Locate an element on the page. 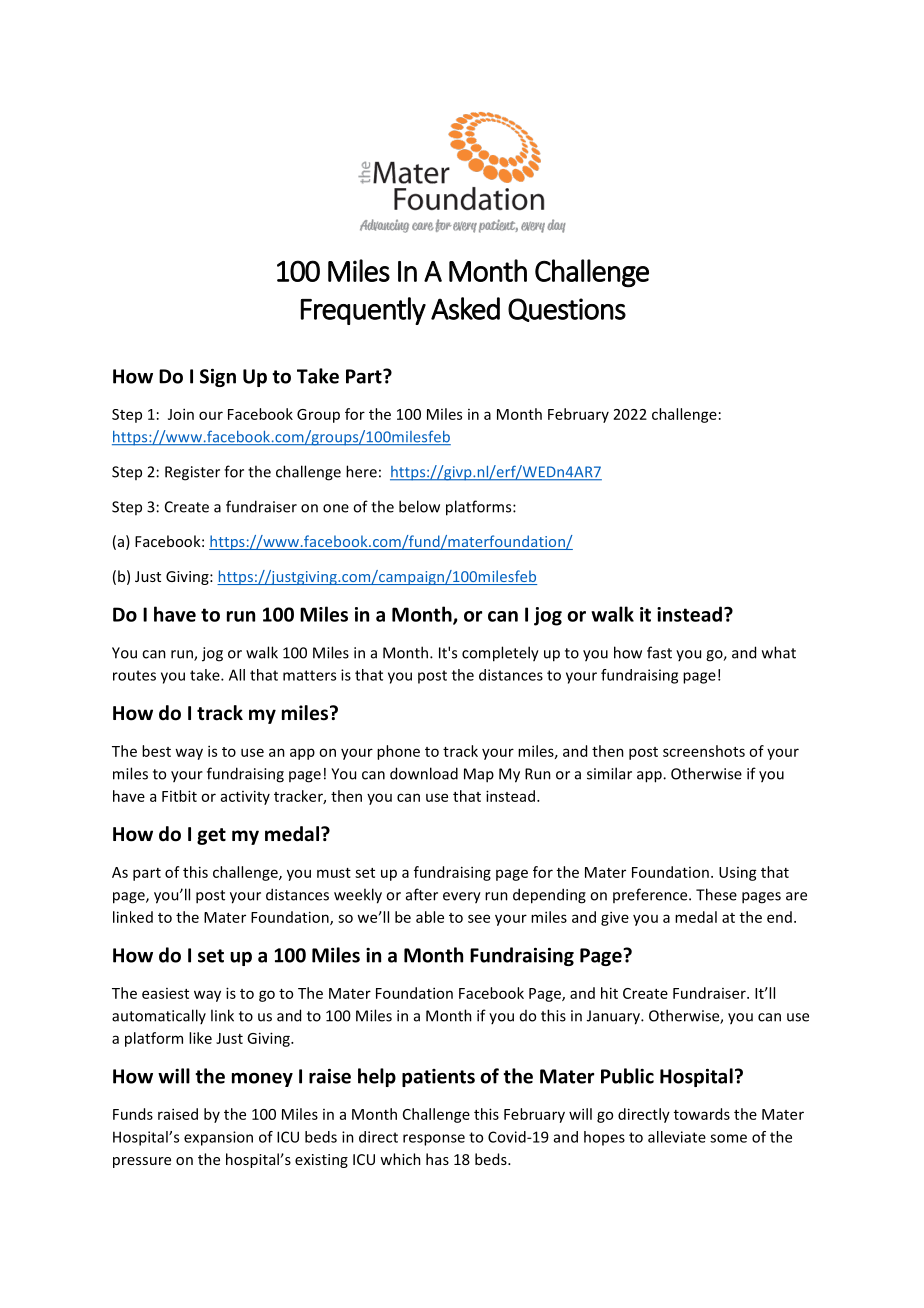 The image size is (924, 1308). get is located at coordinates (211, 836).
